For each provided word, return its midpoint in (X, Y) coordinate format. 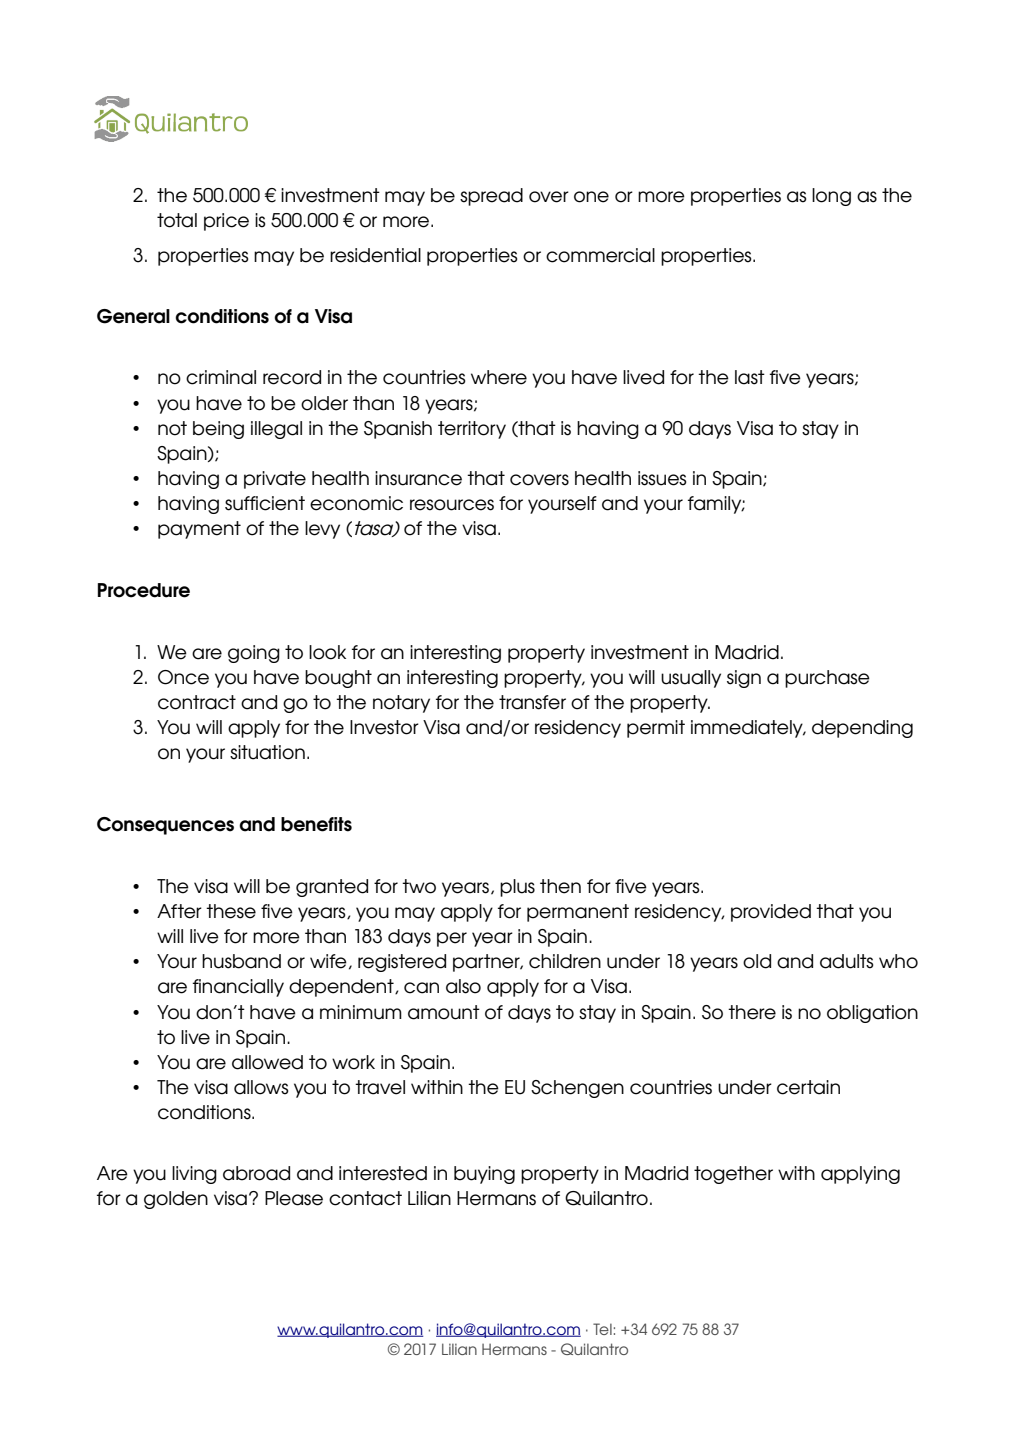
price (226, 222)
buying (484, 1175)
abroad (256, 1173)
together (733, 1175)
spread (491, 197)
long (831, 197)
